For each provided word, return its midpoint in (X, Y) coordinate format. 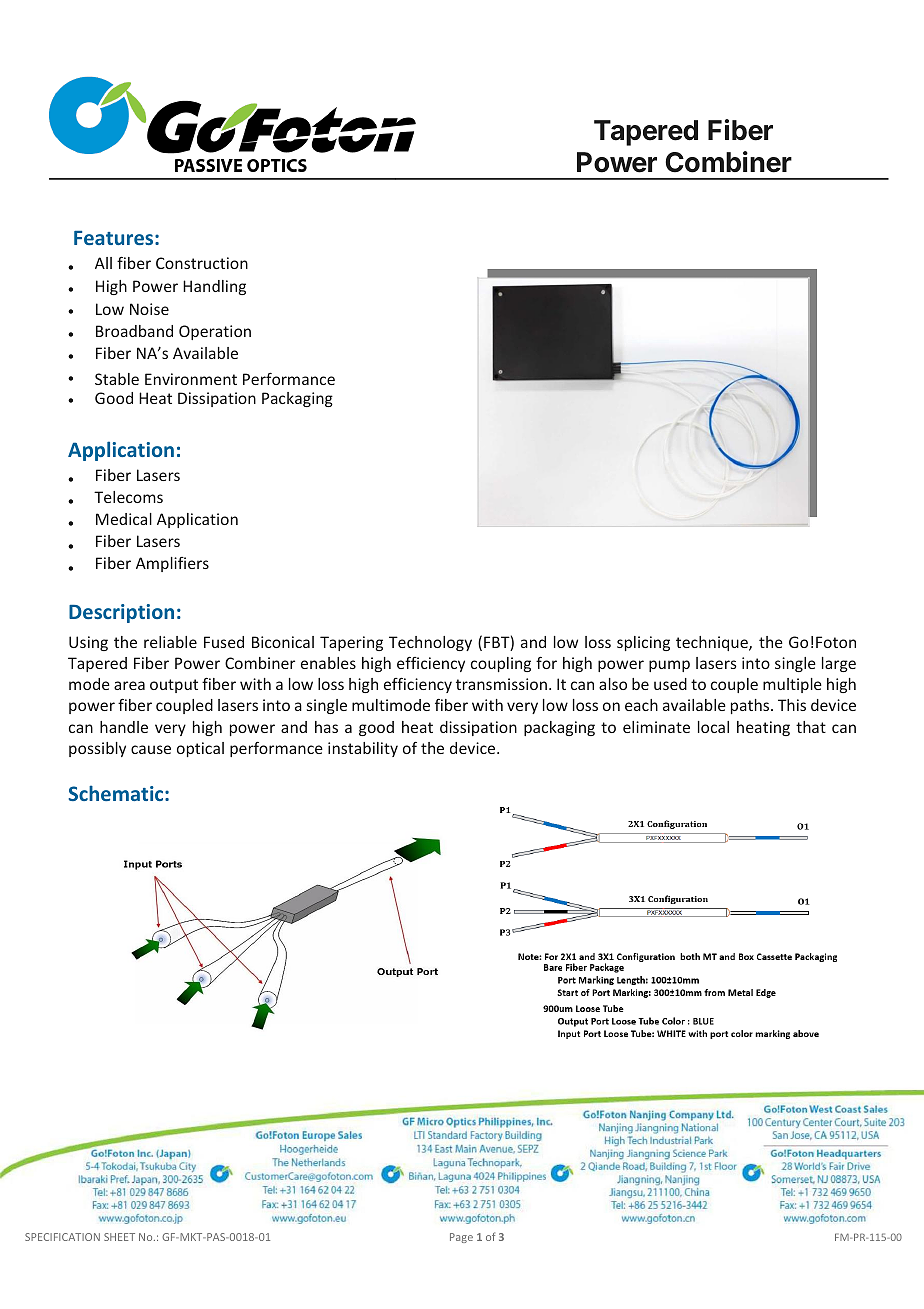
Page (461, 1238)
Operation (215, 332)
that (811, 727)
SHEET (119, 1237)
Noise (149, 309)
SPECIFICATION (62, 1237)
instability (363, 749)
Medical (124, 519)
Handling (214, 287)
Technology (430, 643)
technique (713, 643)
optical (200, 749)
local (713, 727)
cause (151, 749)
